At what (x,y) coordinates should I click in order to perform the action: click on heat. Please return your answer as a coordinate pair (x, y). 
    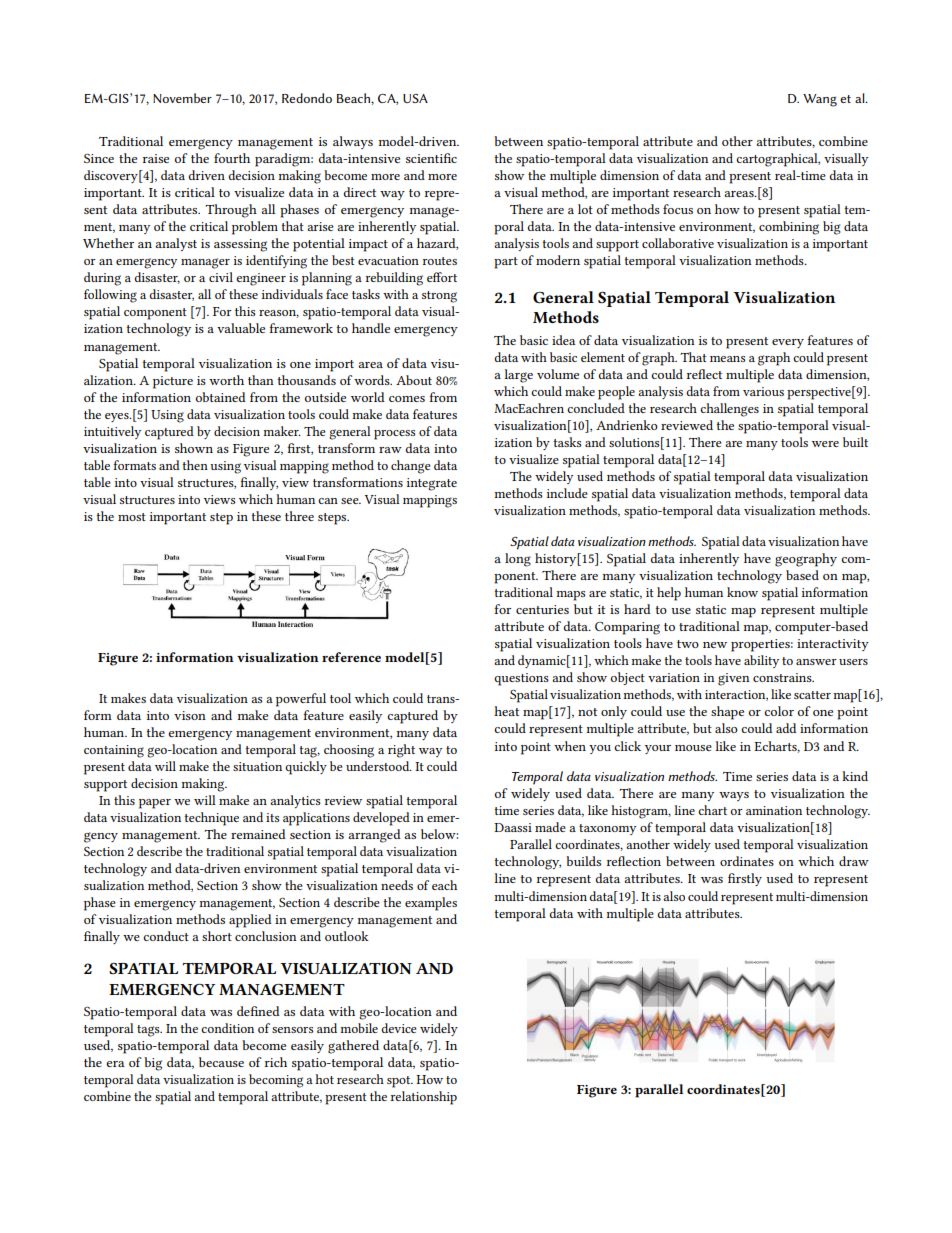
    Looking at the image, I should click on (506, 711).
